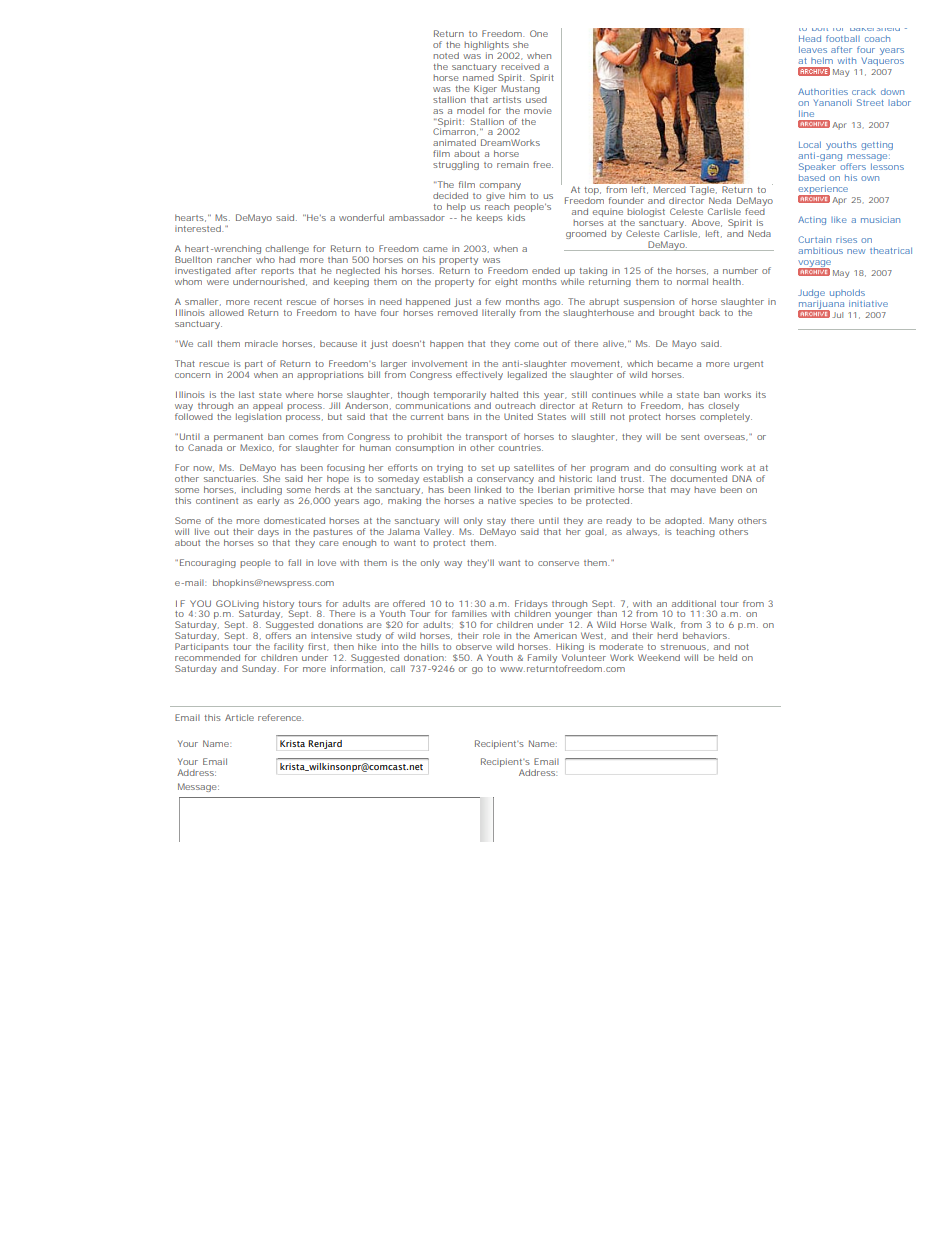 Image resolution: width=952 pixels, height=1233 pixels. Describe the element at coordinates (262, 492) in the screenshot. I see `including` at that location.
